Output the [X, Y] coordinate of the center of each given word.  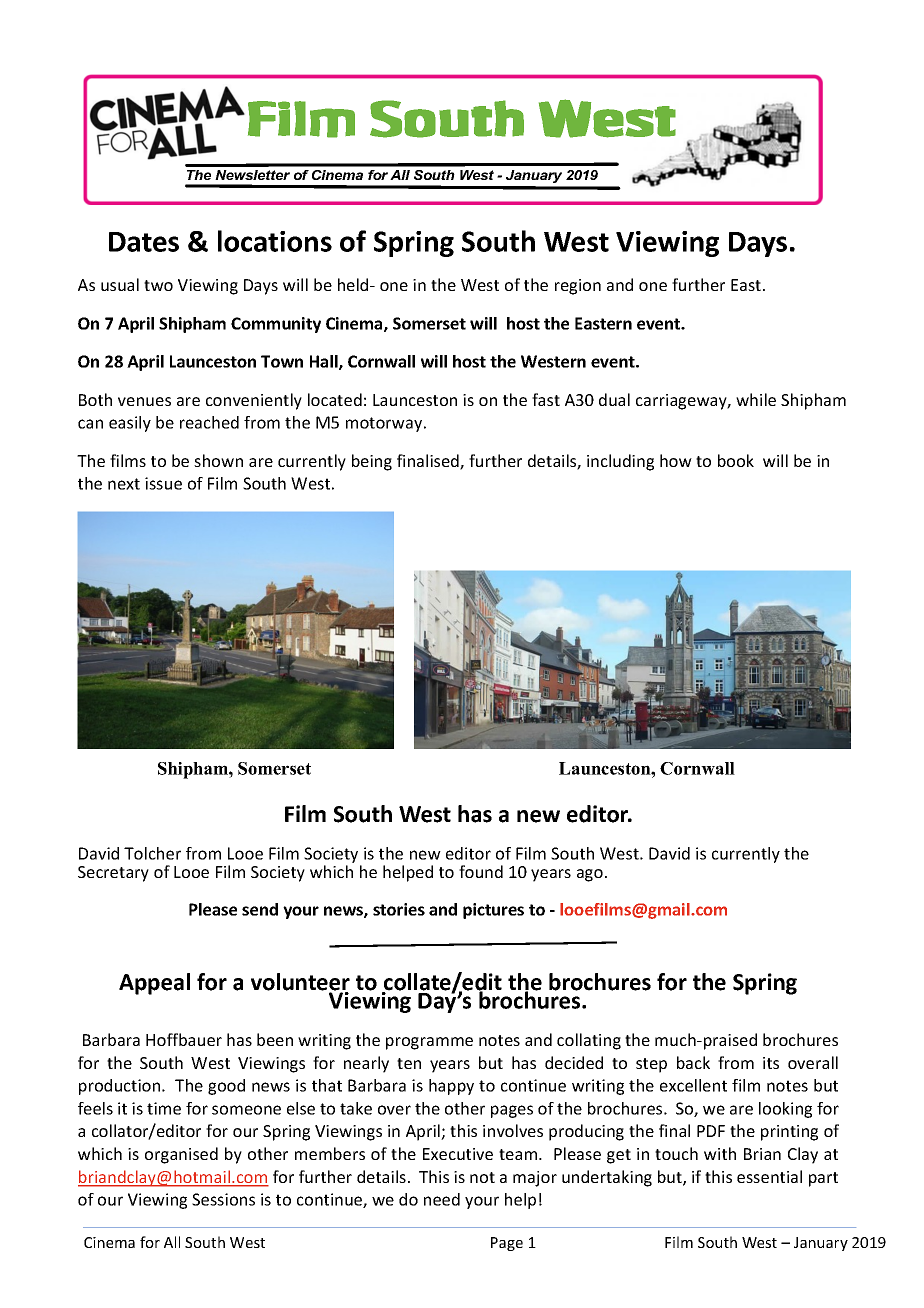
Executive [458, 1154]
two [158, 285]
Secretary [113, 874]
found [481, 871]
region [578, 287]
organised [181, 1155]
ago [590, 875]
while [756, 399]
